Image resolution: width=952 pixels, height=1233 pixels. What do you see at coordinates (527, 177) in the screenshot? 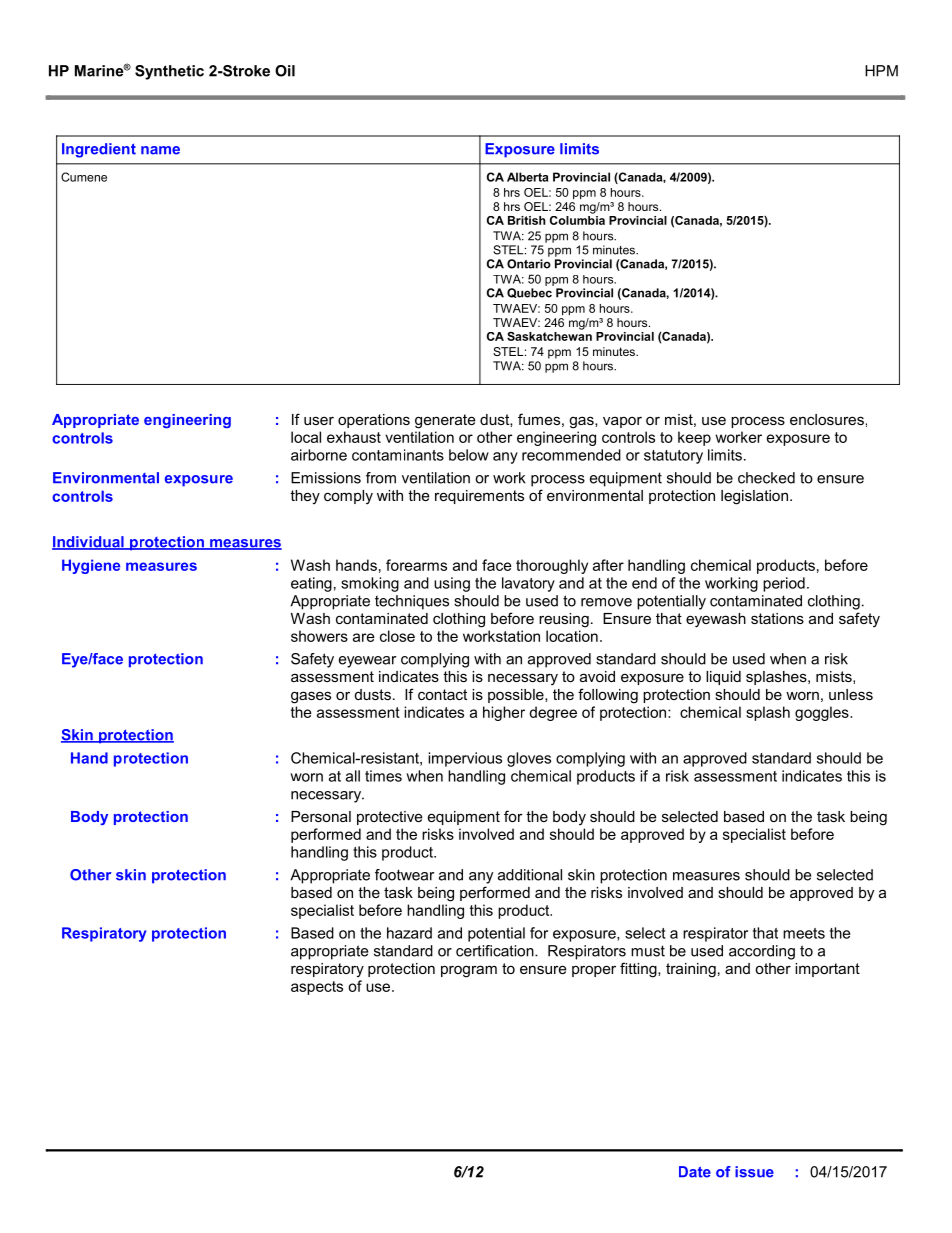
I see `Alberta` at bounding box center [527, 177].
